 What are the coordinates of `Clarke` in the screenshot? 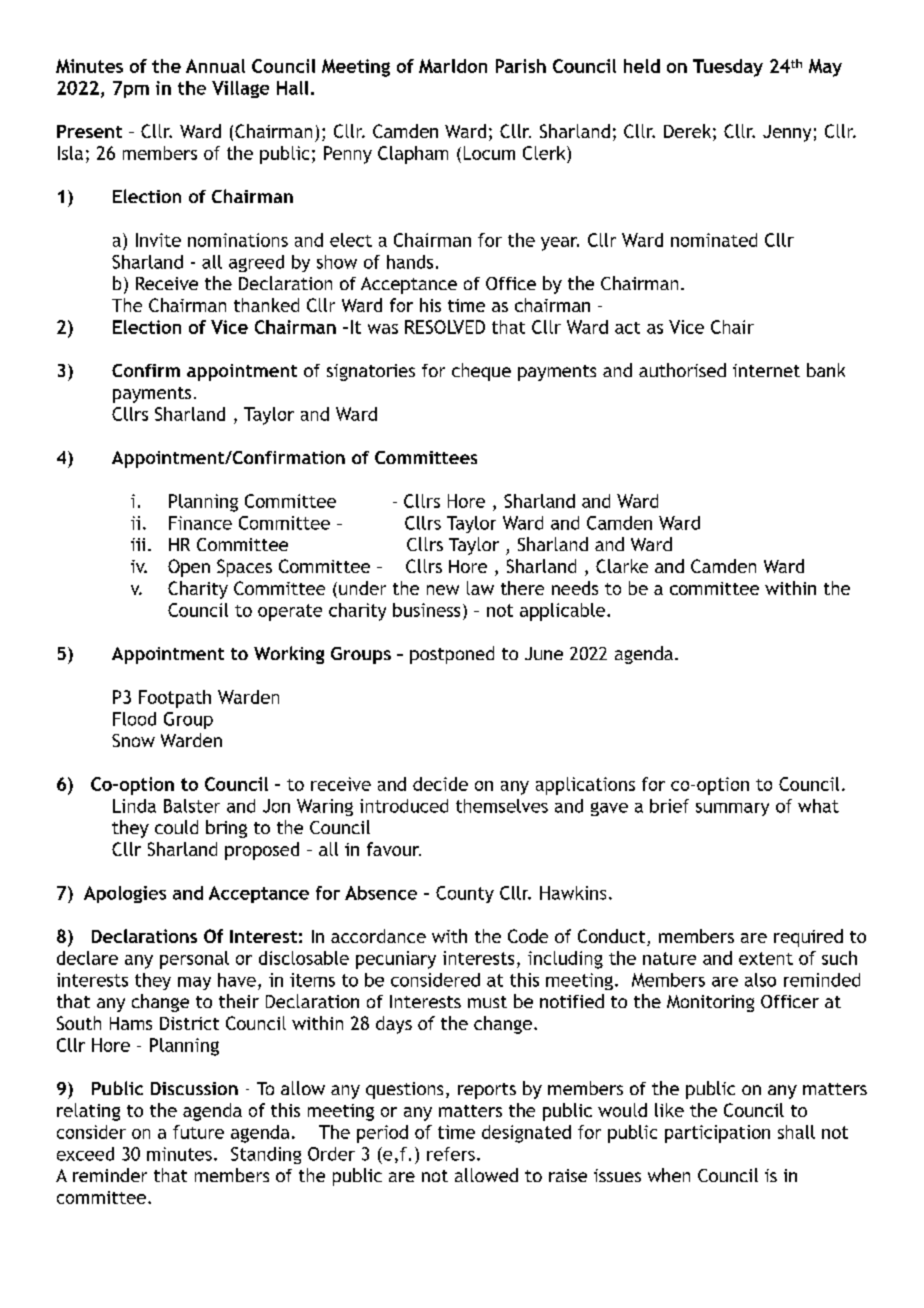 It's located at (622, 566).
